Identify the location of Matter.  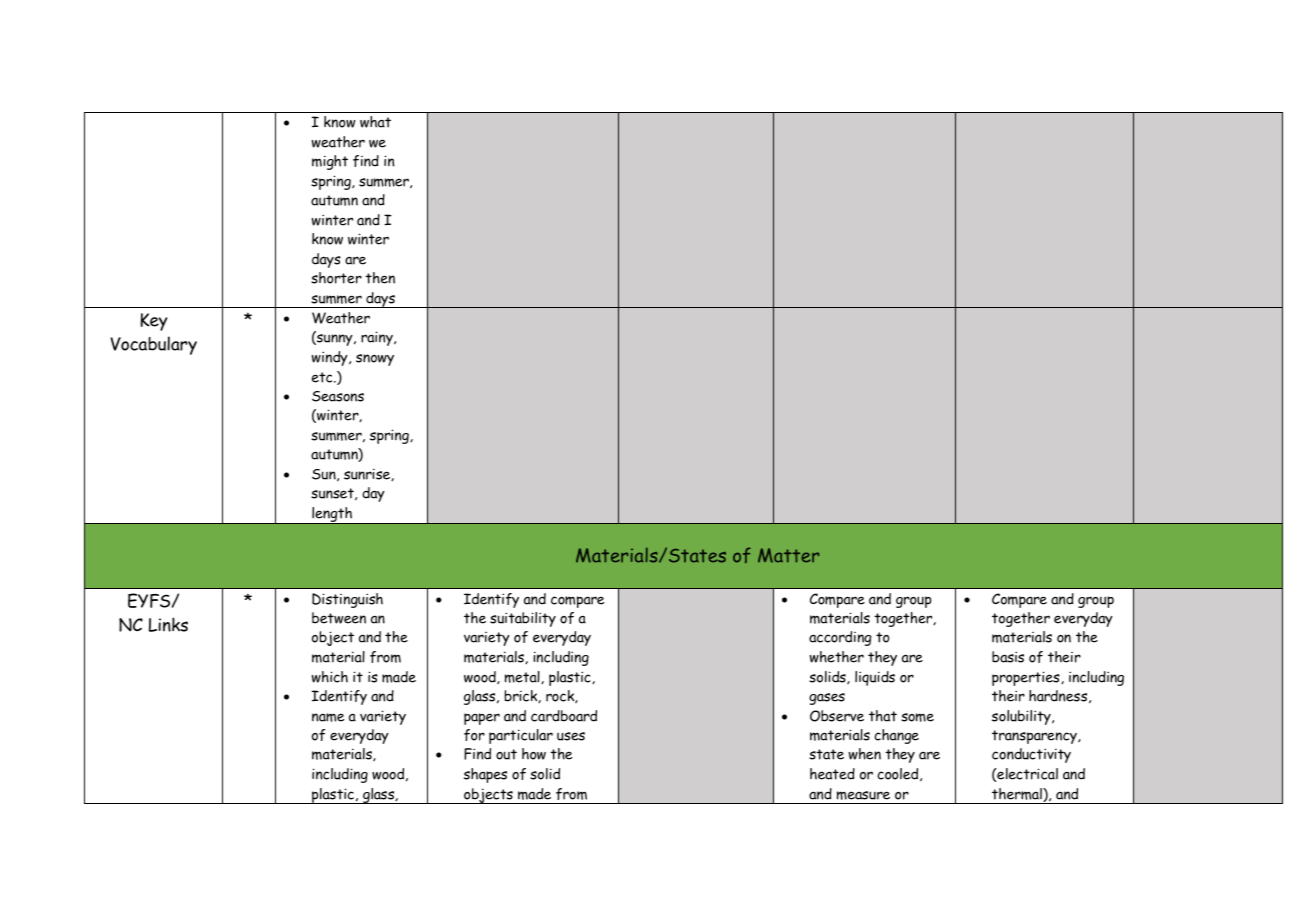
(788, 555).
